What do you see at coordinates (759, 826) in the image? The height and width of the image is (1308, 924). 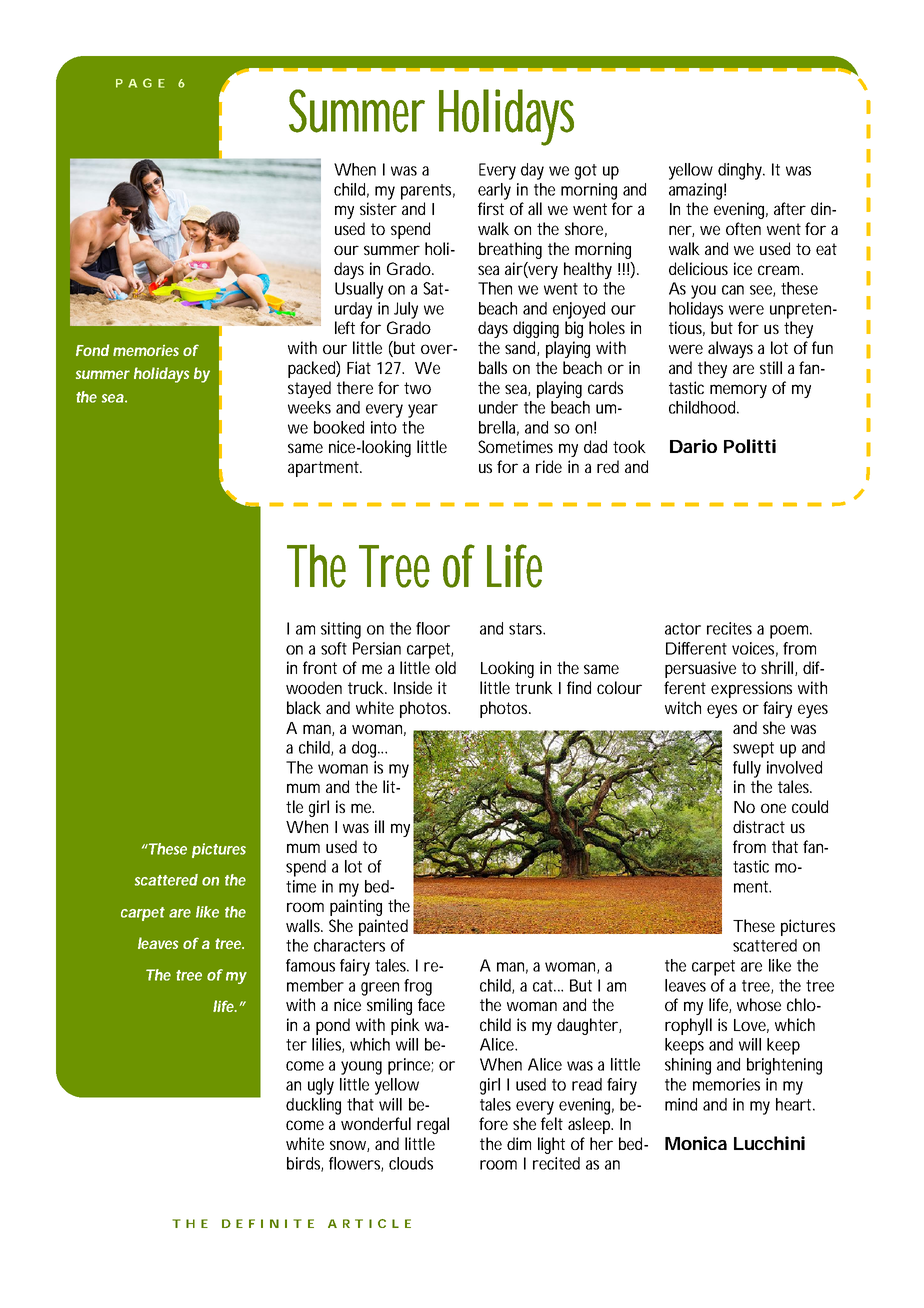 I see `distract` at bounding box center [759, 826].
